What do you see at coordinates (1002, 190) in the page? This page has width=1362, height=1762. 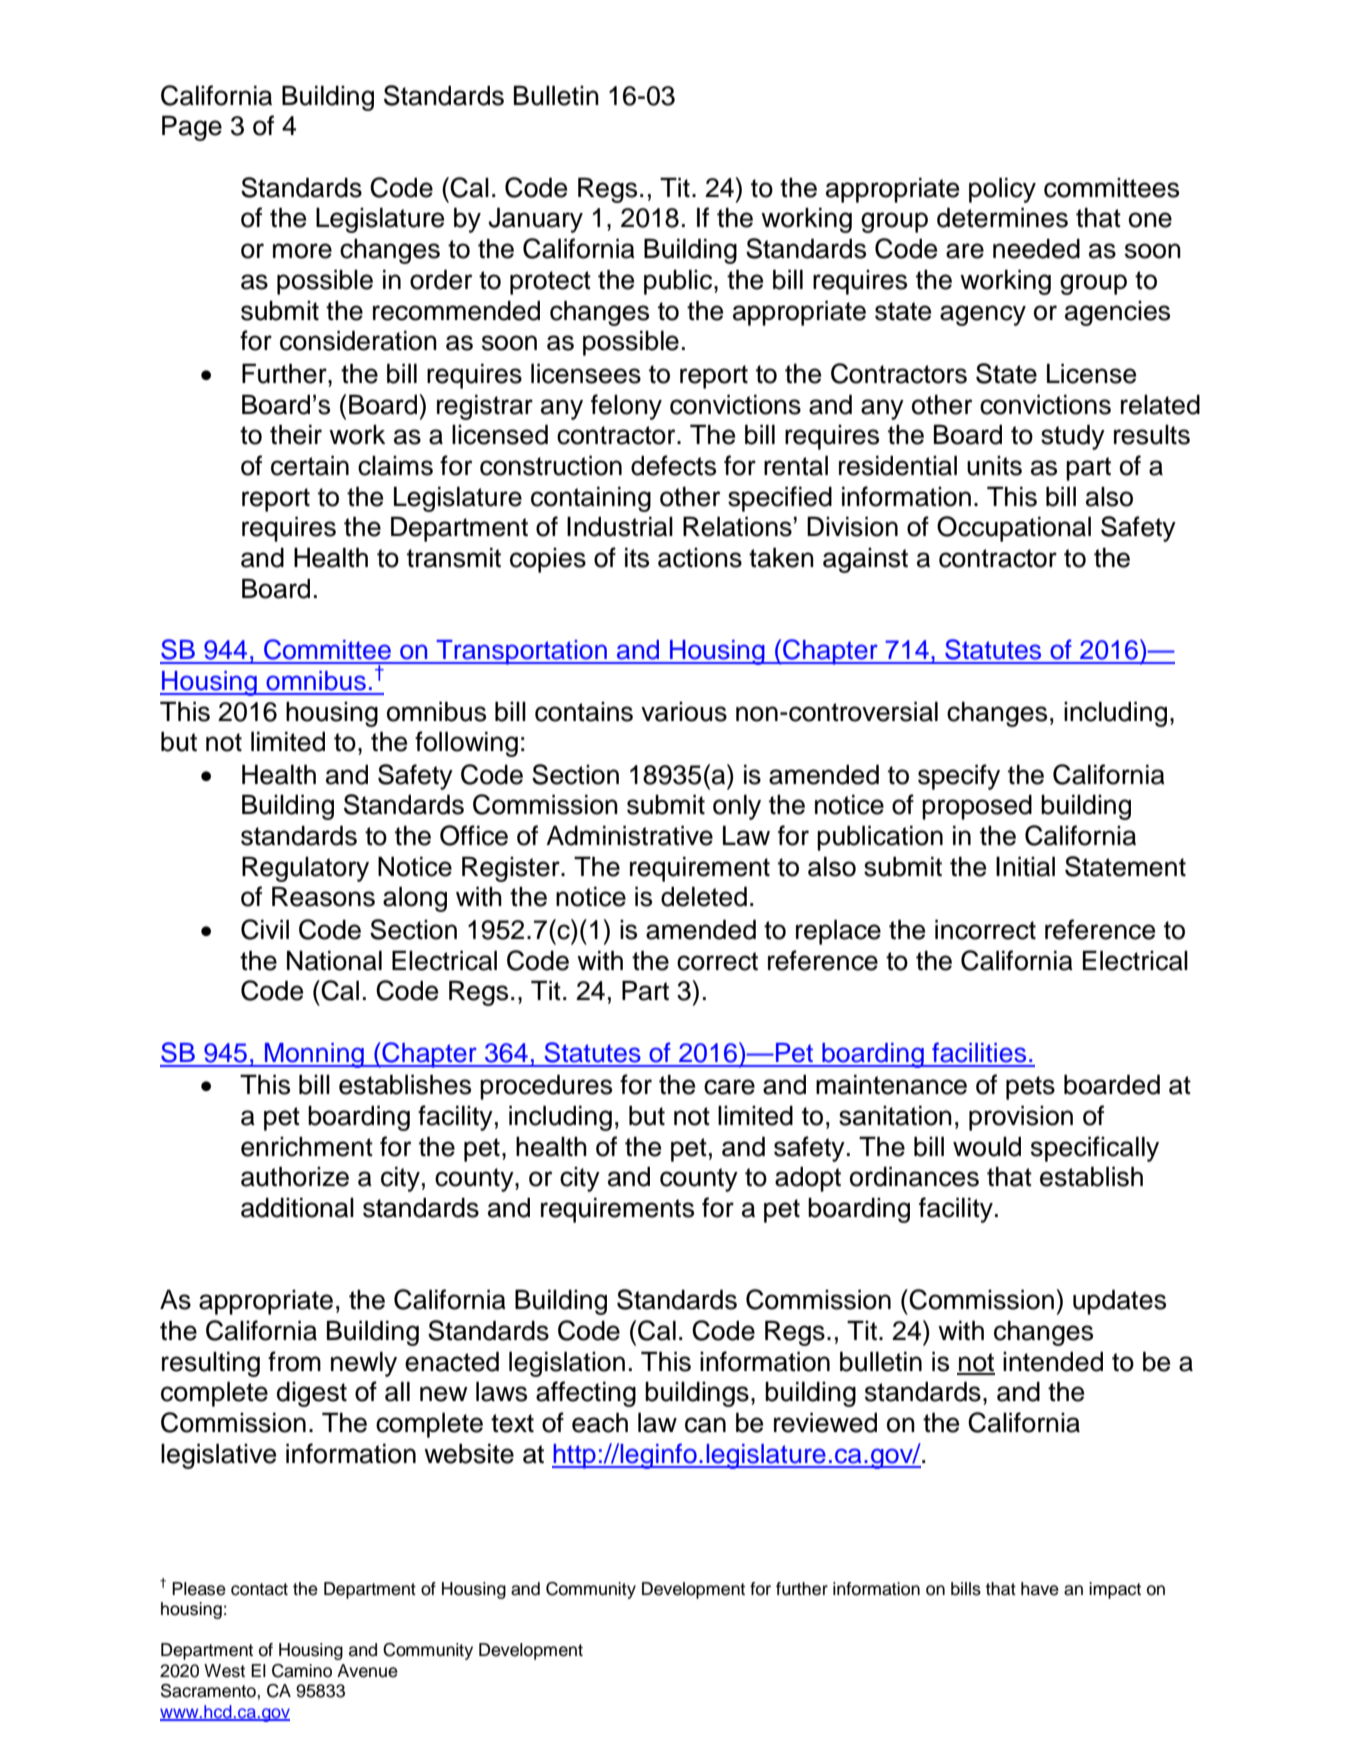 I see `policy` at bounding box center [1002, 190].
